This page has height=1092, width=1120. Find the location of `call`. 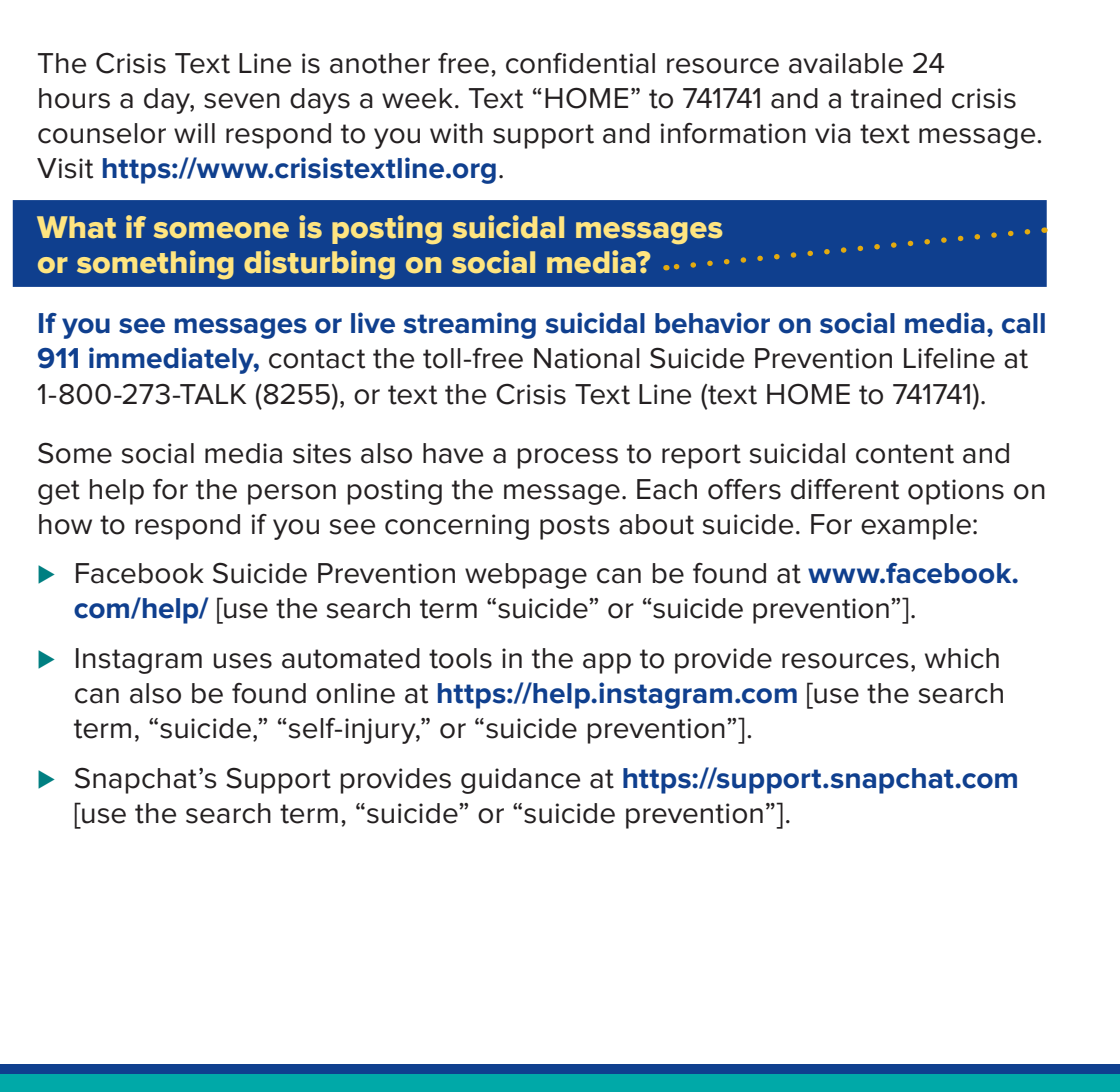

call is located at coordinates (1023, 323).
